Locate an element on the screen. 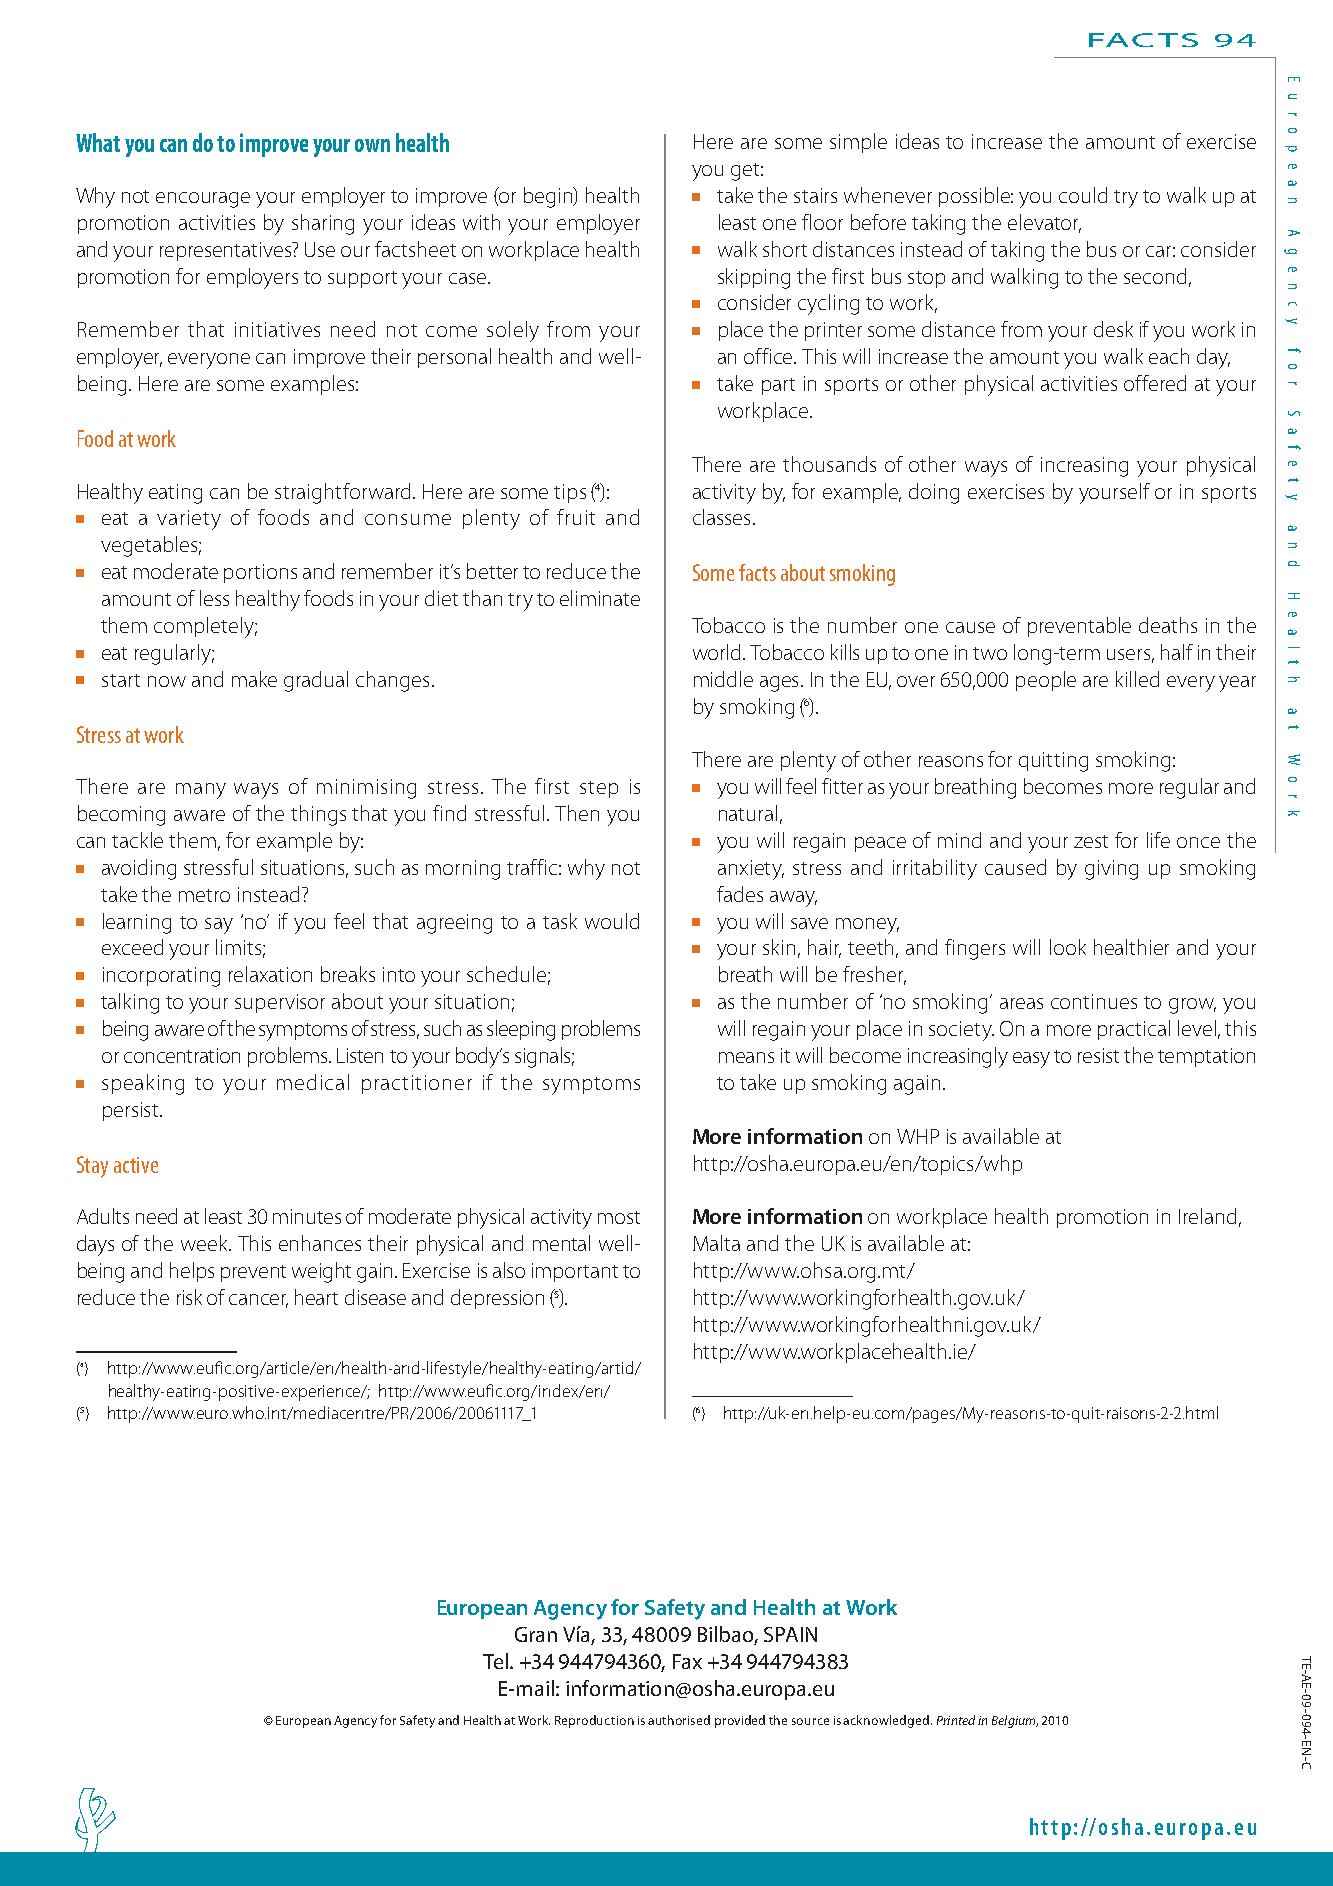  begin is located at coordinates (549, 197).
